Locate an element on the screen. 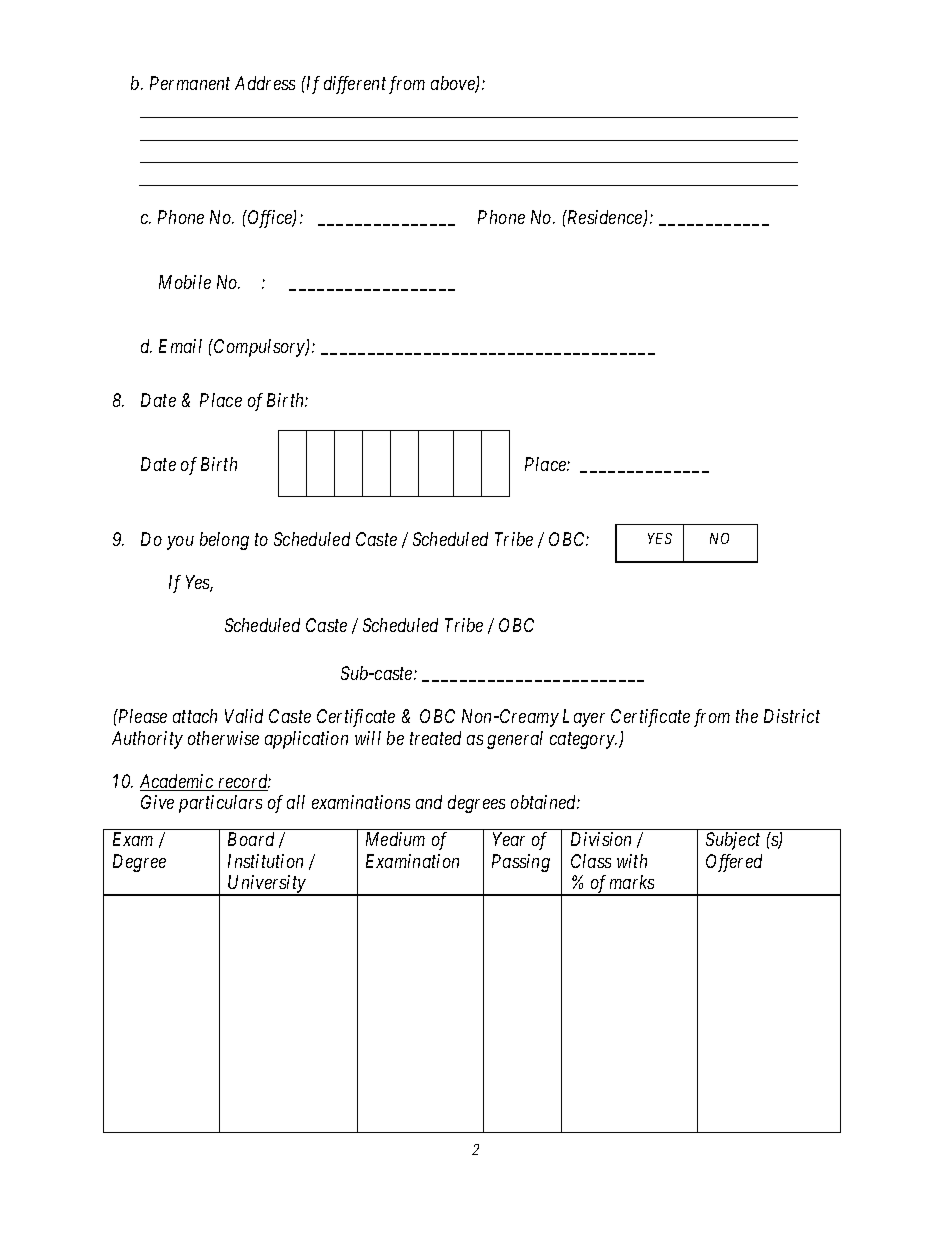 The width and height of the screenshot is (952, 1233). Permanent is located at coordinates (190, 83).
